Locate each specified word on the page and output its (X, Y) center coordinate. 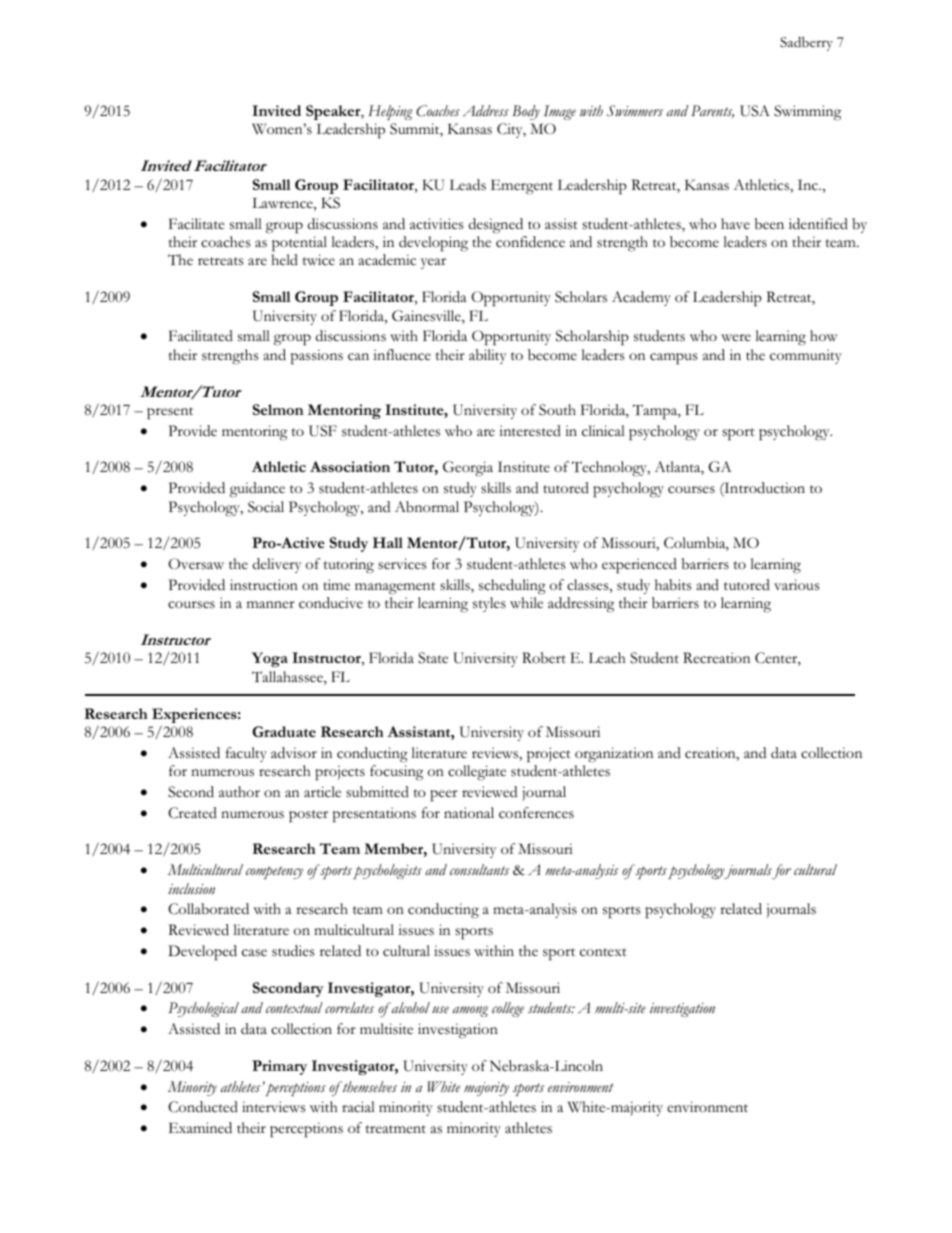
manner (271, 604)
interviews (274, 1107)
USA (755, 111)
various (797, 585)
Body (526, 112)
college (508, 1009)
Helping (390, 112)
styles (489, 604)
